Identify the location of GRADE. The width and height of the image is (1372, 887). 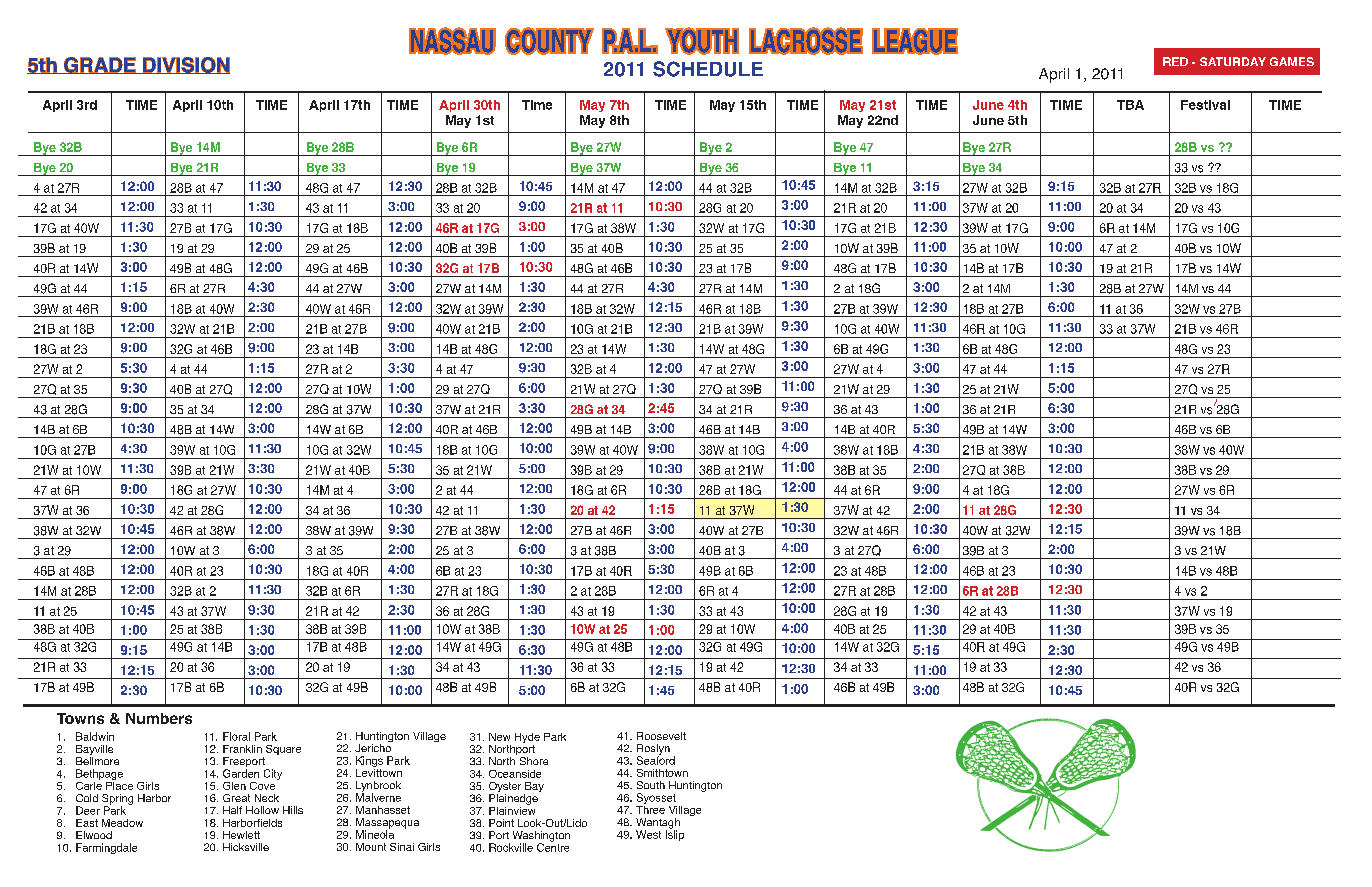
(100, 65).
